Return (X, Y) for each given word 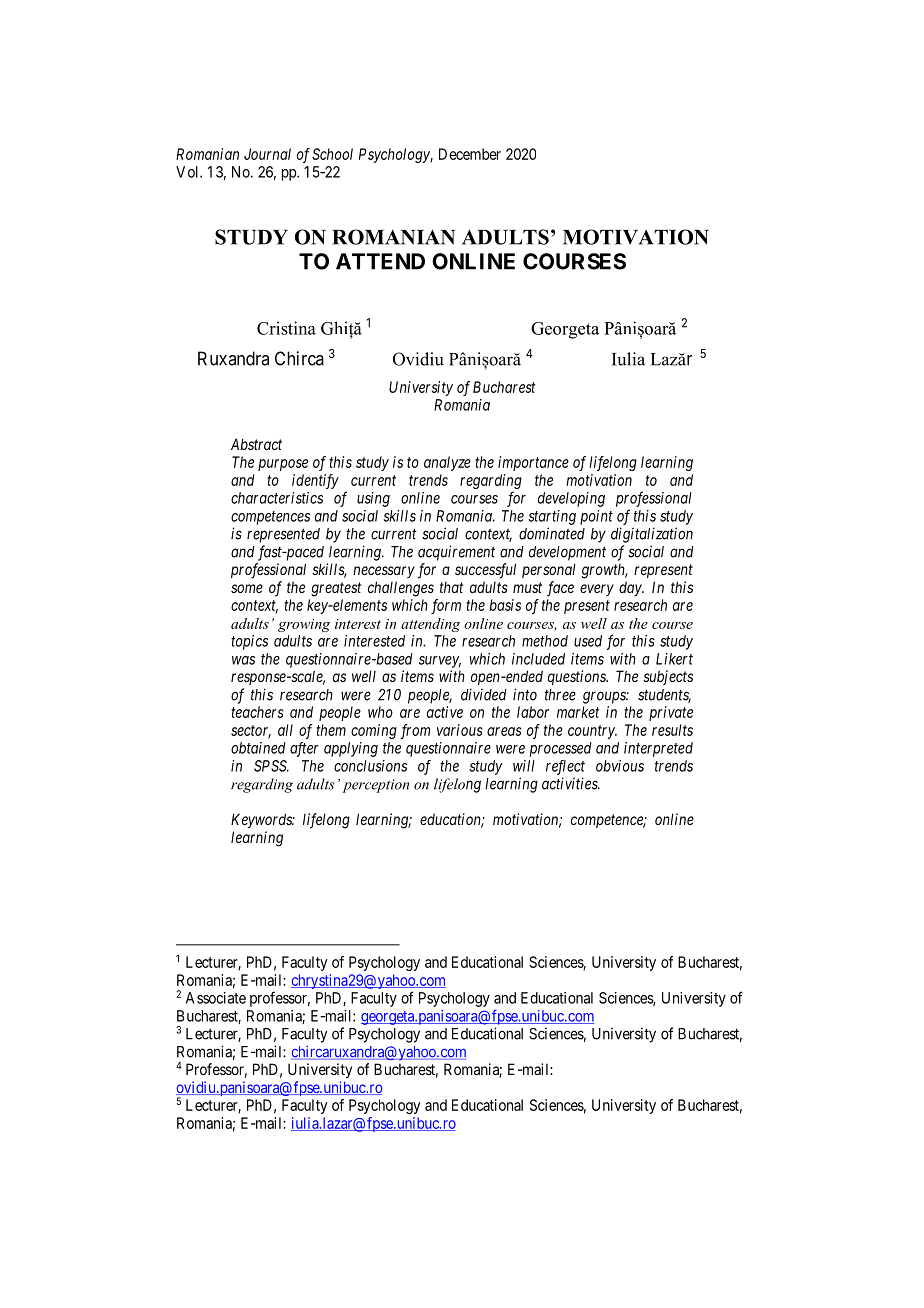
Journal (267, 154)
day (631, 588)
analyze (447, 463)
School (332, 154)
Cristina (286, 328)
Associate (216, 998)
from (415, 731)
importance (533, 463)
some (247, 588)
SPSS (271, 766)
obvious (620, 766)
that (451, 587)
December (470, 154)
